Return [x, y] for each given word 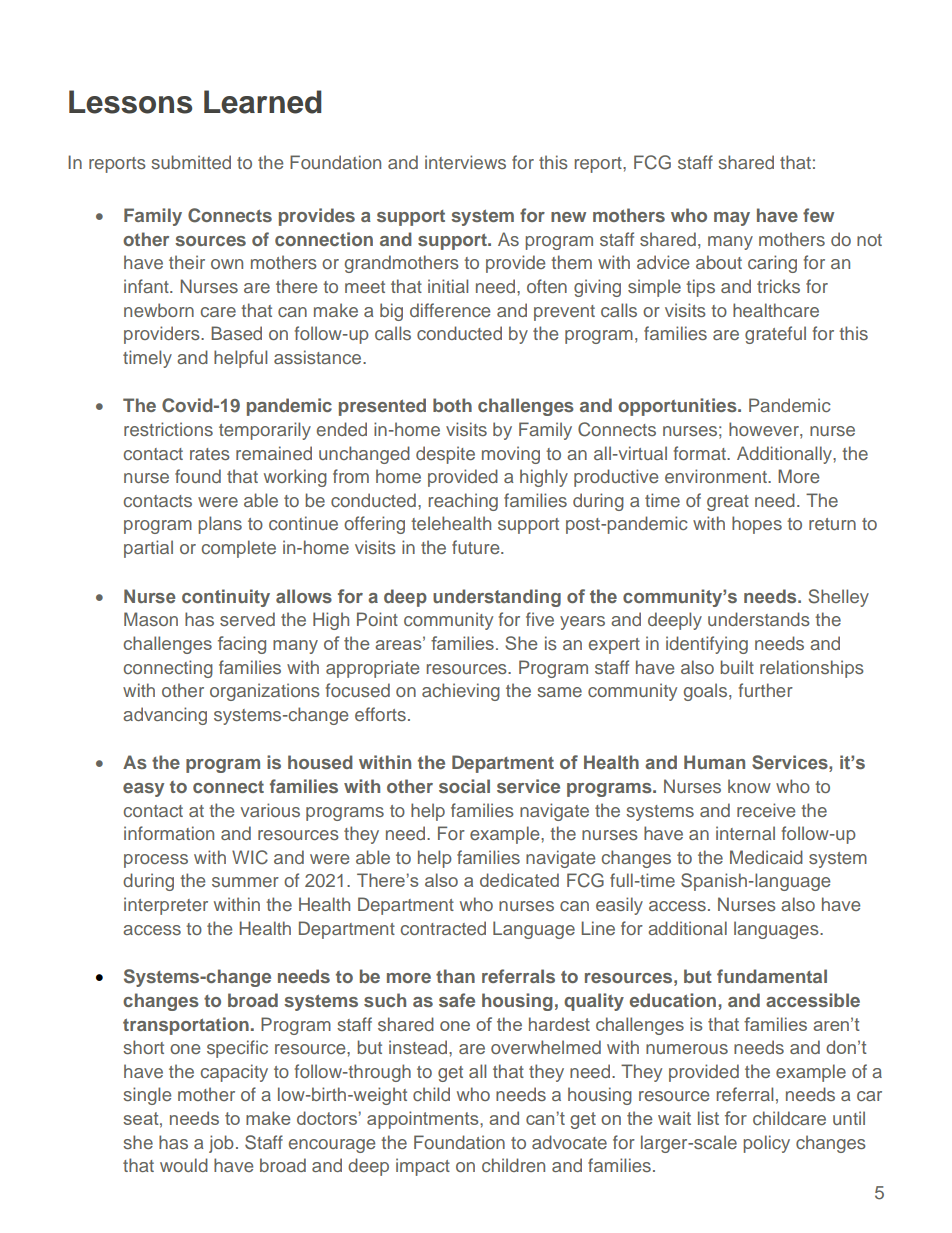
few [818, 215]
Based [236, 333]
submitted [191, 162]
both [452, 405]
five [540, 619]
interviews [465, 162]
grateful [775, 335]
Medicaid [766, 857]
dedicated [519, 880]
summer [245, 882]
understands [759, 619]
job [221, 1144]
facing [242, 645]
